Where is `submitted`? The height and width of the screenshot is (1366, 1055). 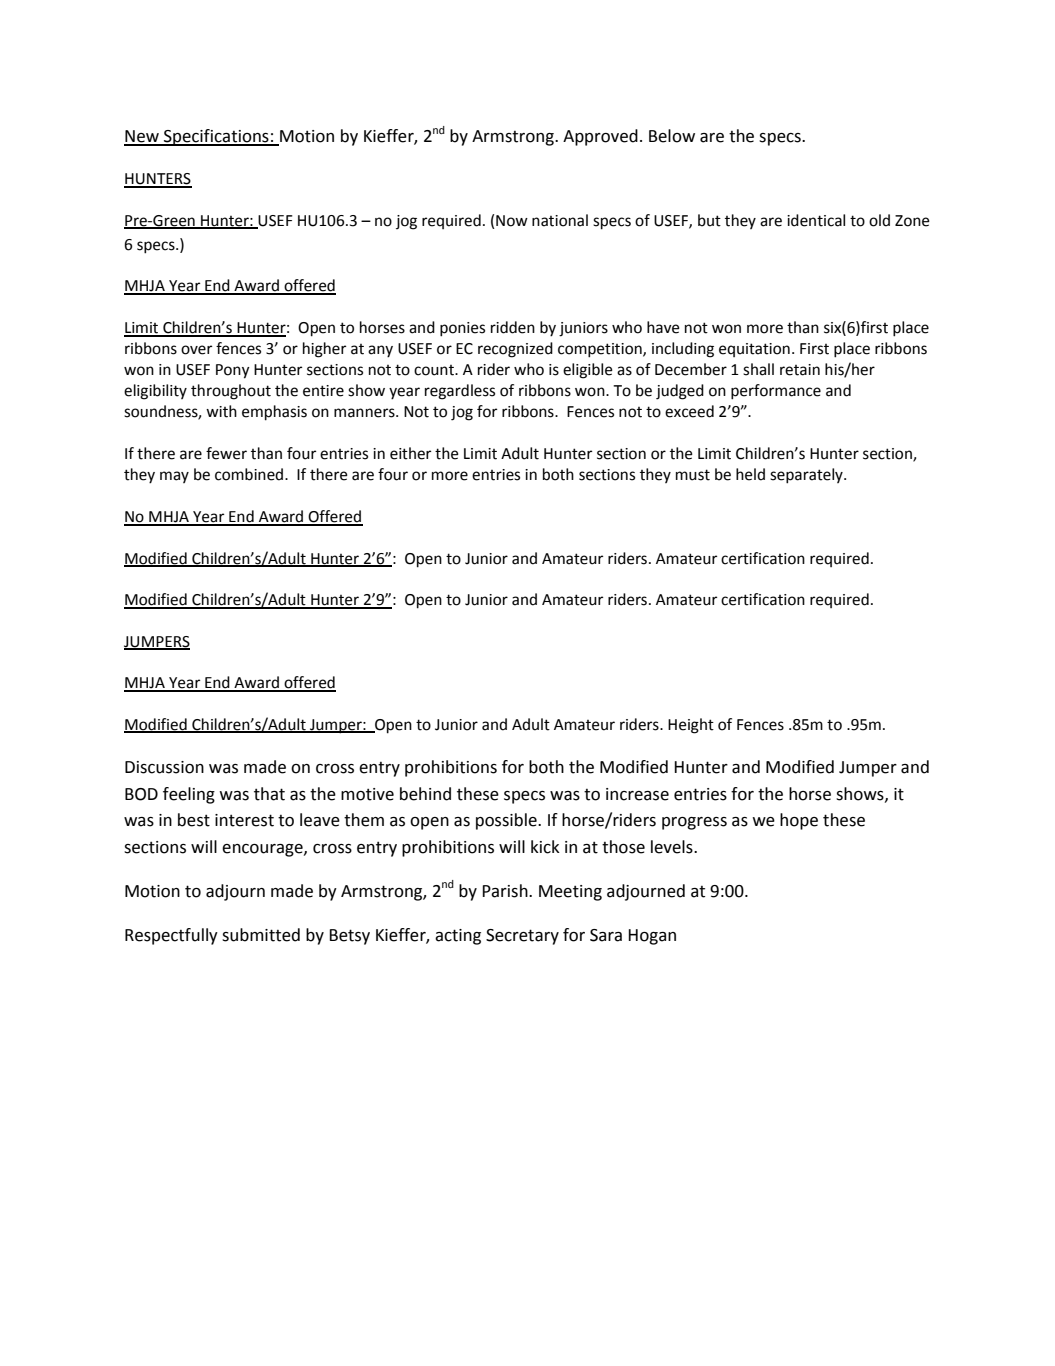 submitted is located at coordinates (261, 935).
